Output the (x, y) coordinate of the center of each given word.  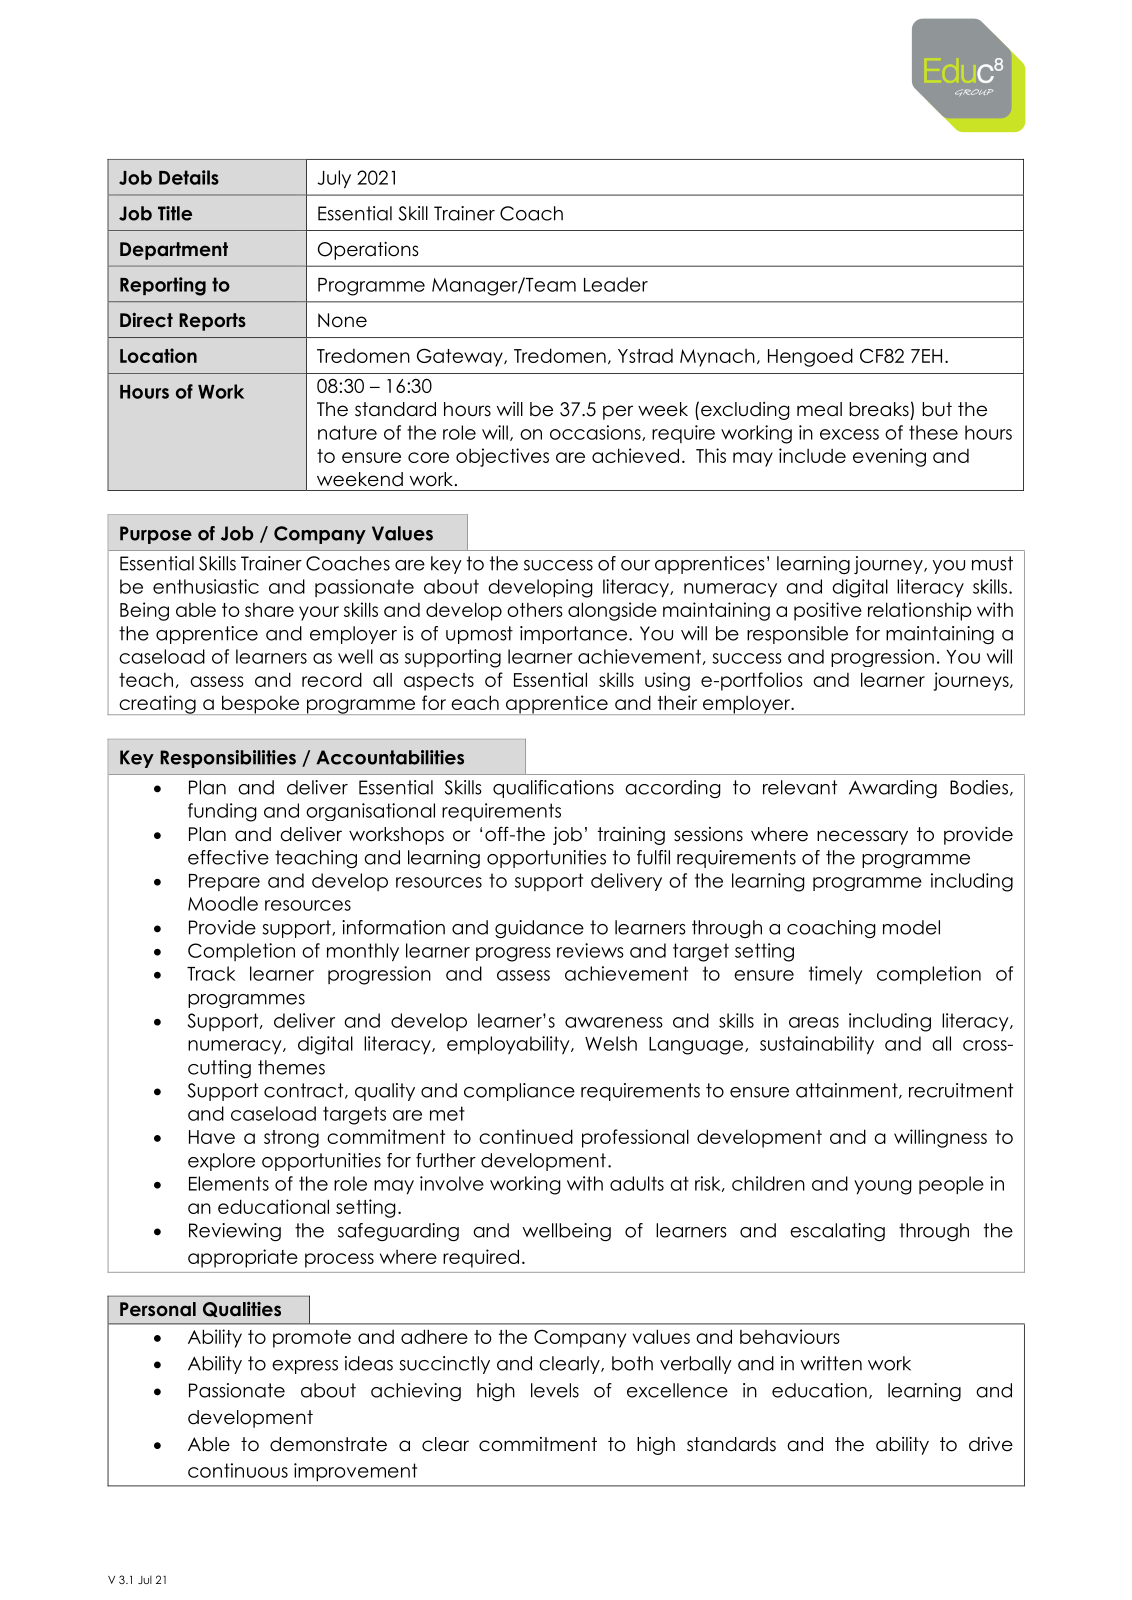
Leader (616, 284)
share (269, 610)
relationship (920, 611)
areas (814, 1022)
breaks (879, 409)
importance (575, 635)
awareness (614, 1022)
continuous (238, 1470)
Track (211, 973)
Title (175, 213)
